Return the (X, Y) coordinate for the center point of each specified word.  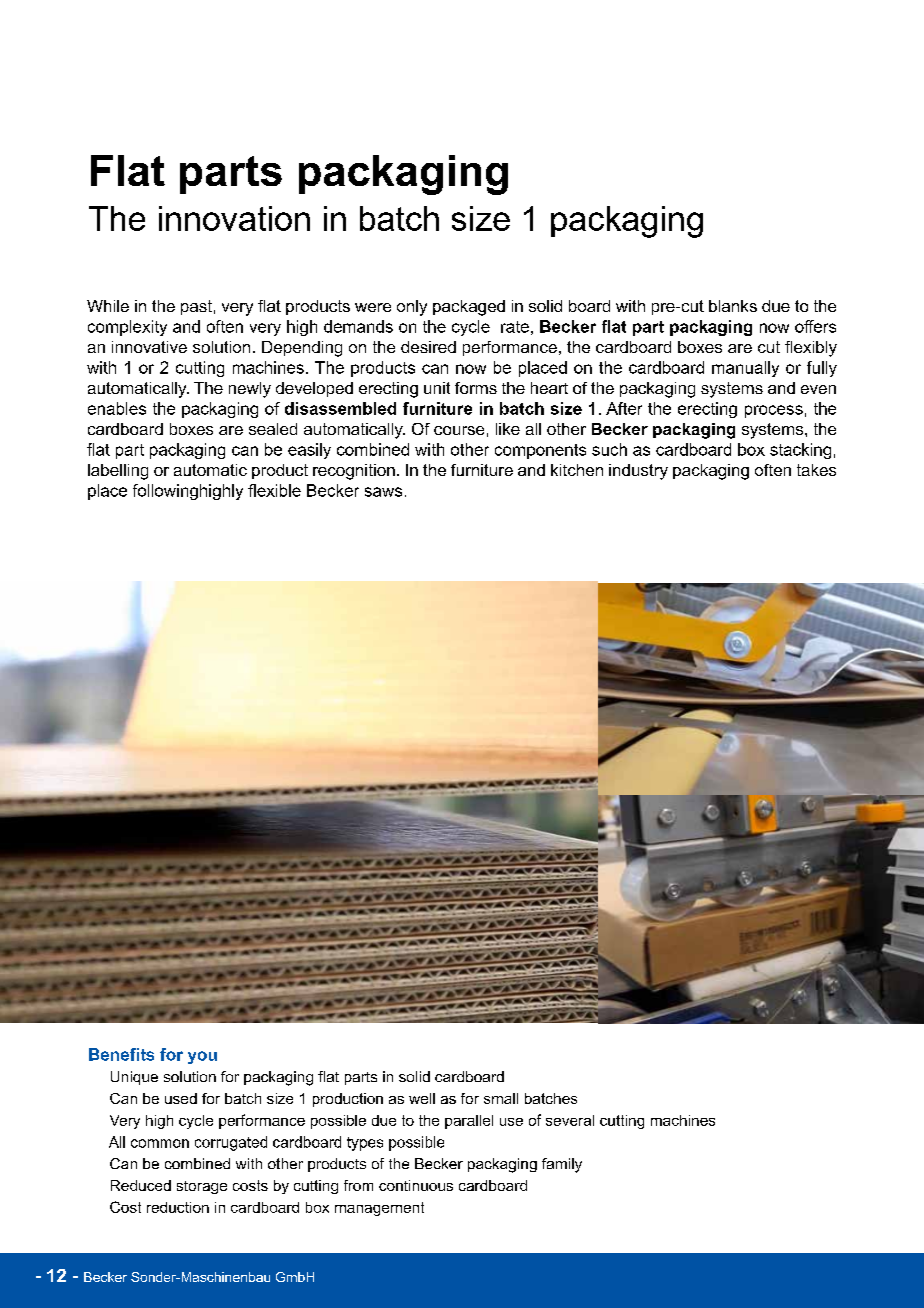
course (459, 430)
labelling (118, 472)
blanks (733, 306)
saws (383, 492)
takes (816, 470)
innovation (234, 218)
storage (202, 1187)
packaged (469, 308)
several (570, 1120)
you (202, 1057)
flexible (274, 490)
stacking (800, 451)
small (501, 1098)
